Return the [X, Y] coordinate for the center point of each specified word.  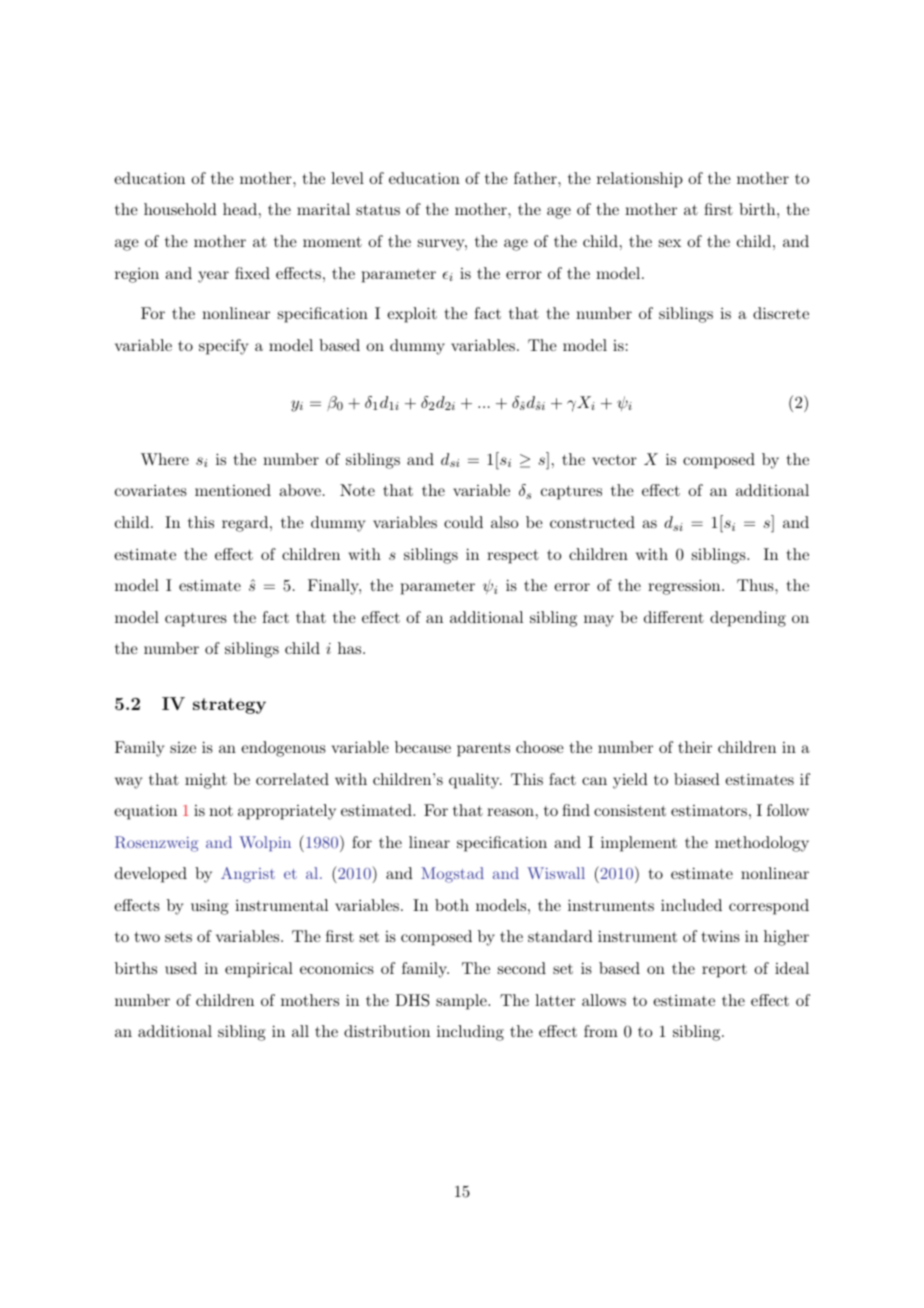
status [378, 210]
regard [246, 524]
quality [475, 781]
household [180, 209]
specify [223, 347]
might [206, 781]
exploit [412, 315]
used [181, 968]
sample [462, 1002]
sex [670, 243]
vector [614, 460]
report [724, 971]
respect [513, 557]
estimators [709, 810]
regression [685, 587]
